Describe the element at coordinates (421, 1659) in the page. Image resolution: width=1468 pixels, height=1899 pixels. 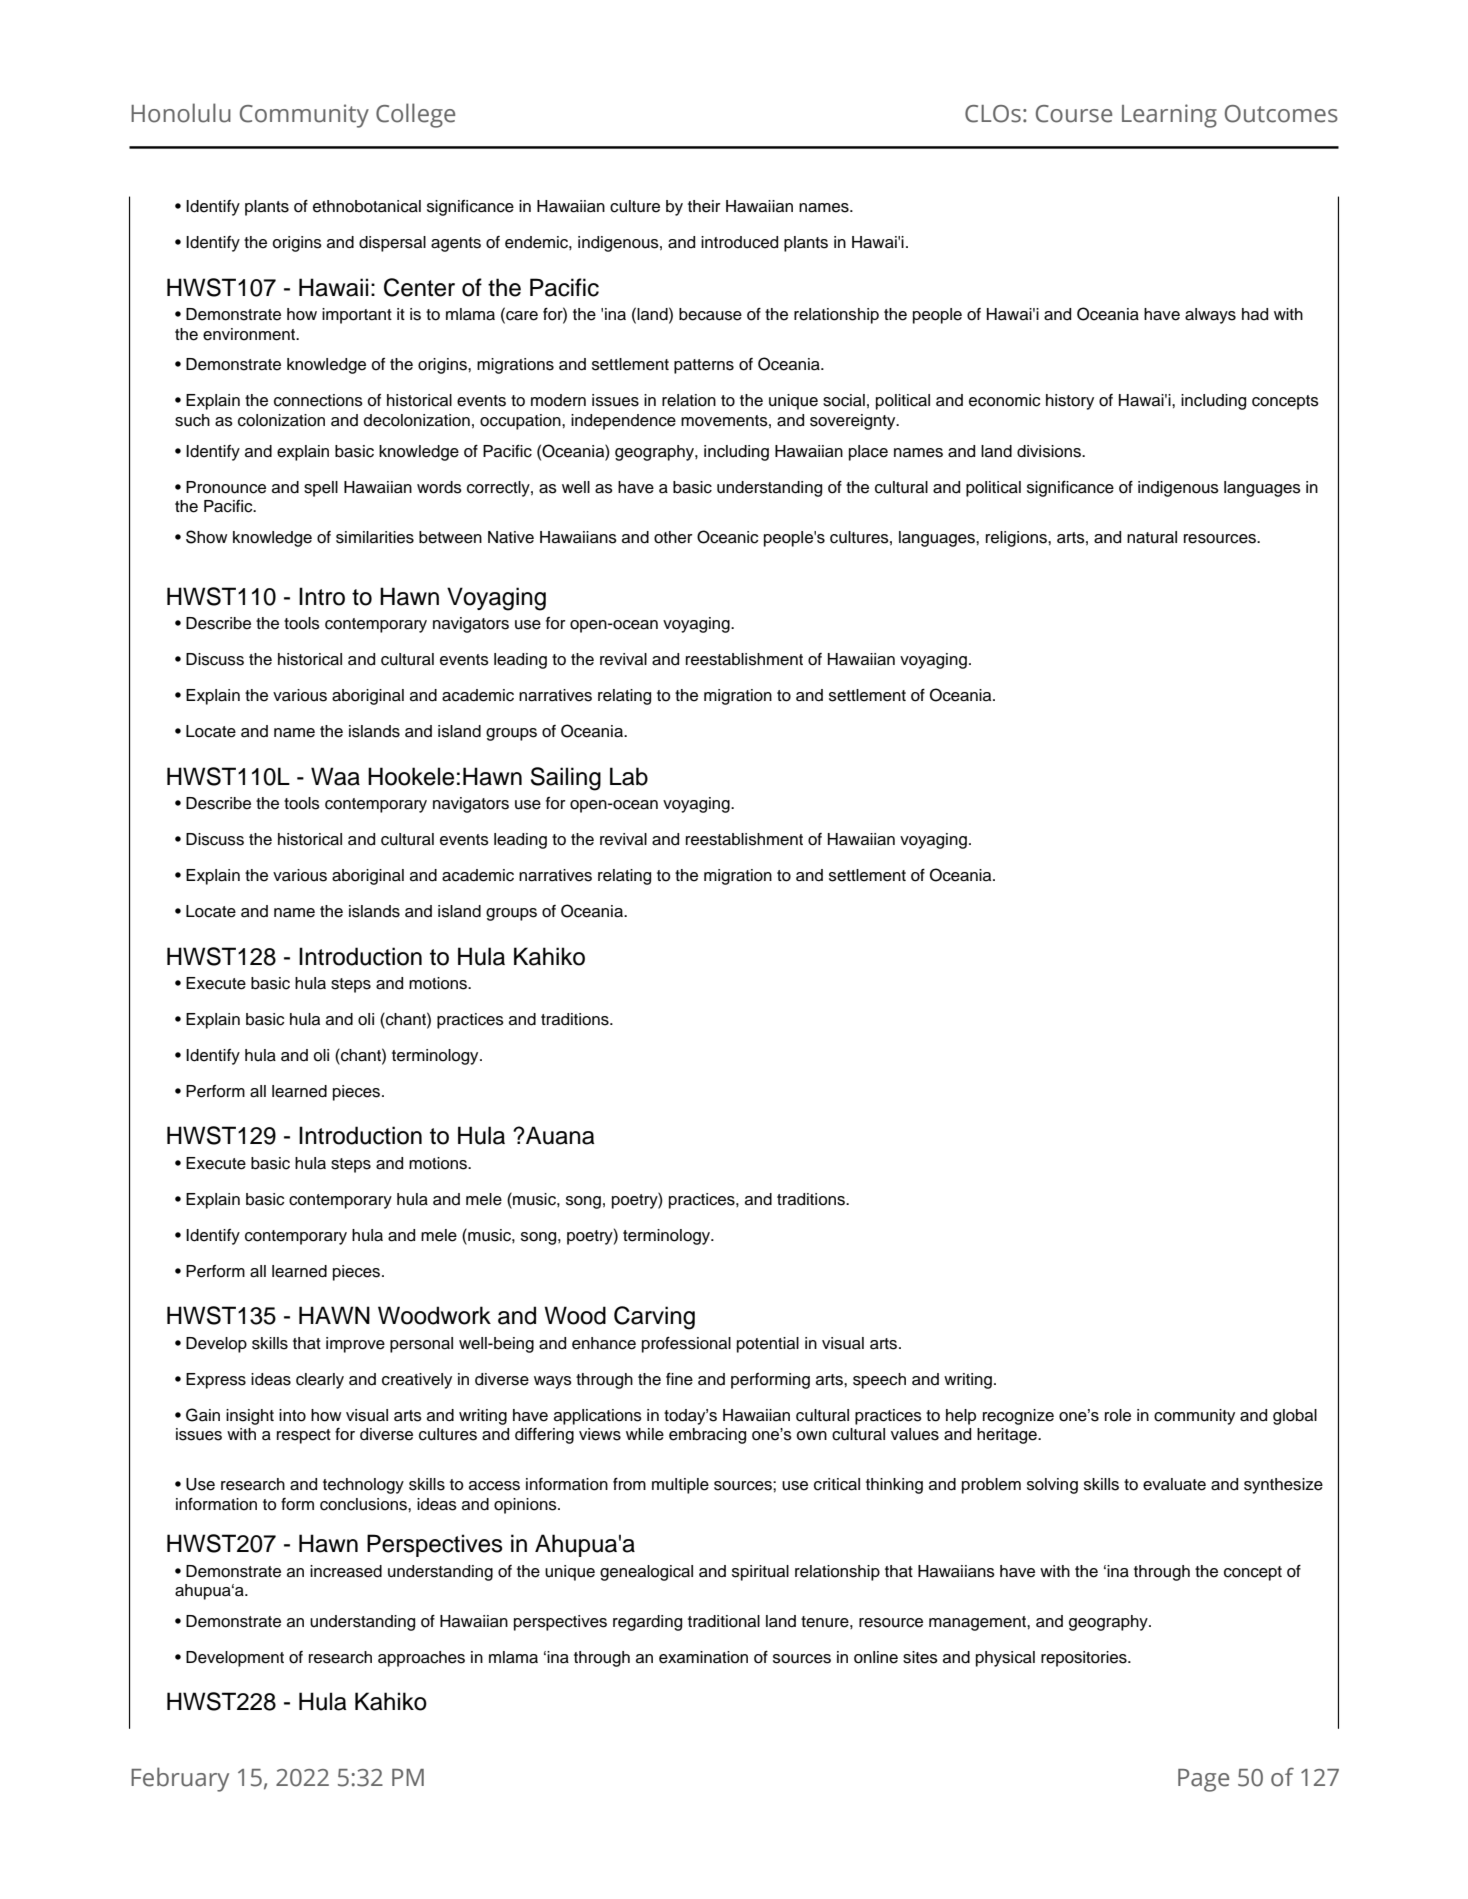
I see `approaches` at that location.
